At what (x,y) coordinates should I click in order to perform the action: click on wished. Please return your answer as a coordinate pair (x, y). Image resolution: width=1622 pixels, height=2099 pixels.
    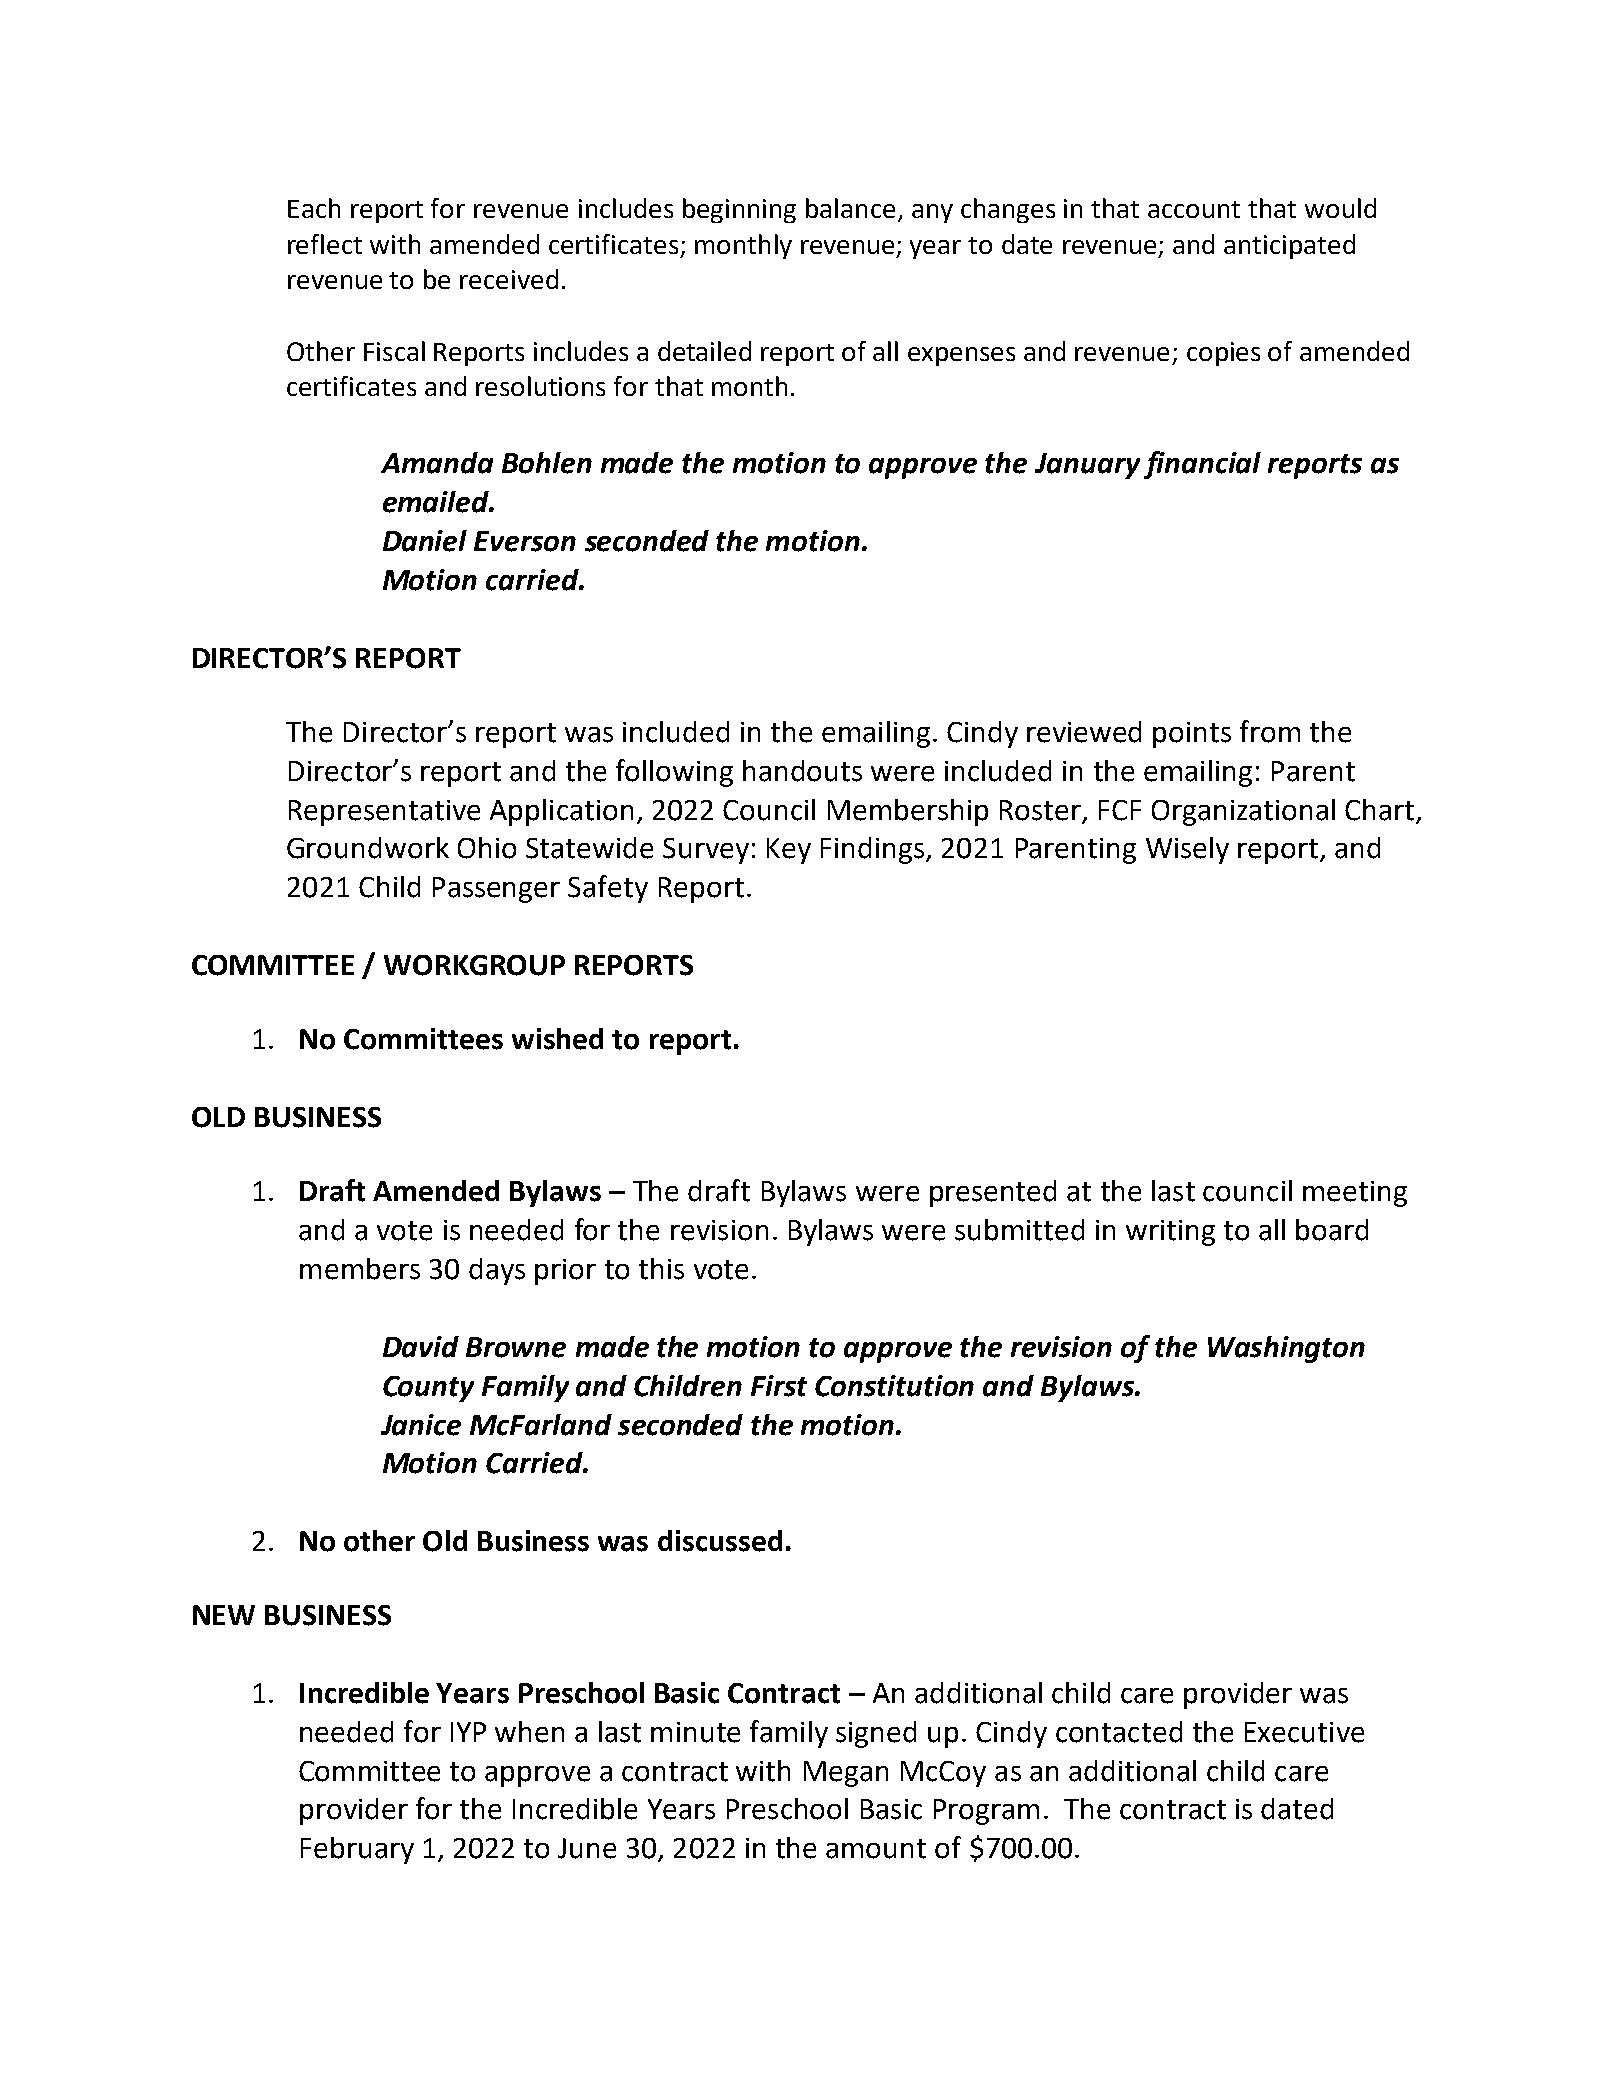
    Looking at the image, I should click on (557, 1039).
